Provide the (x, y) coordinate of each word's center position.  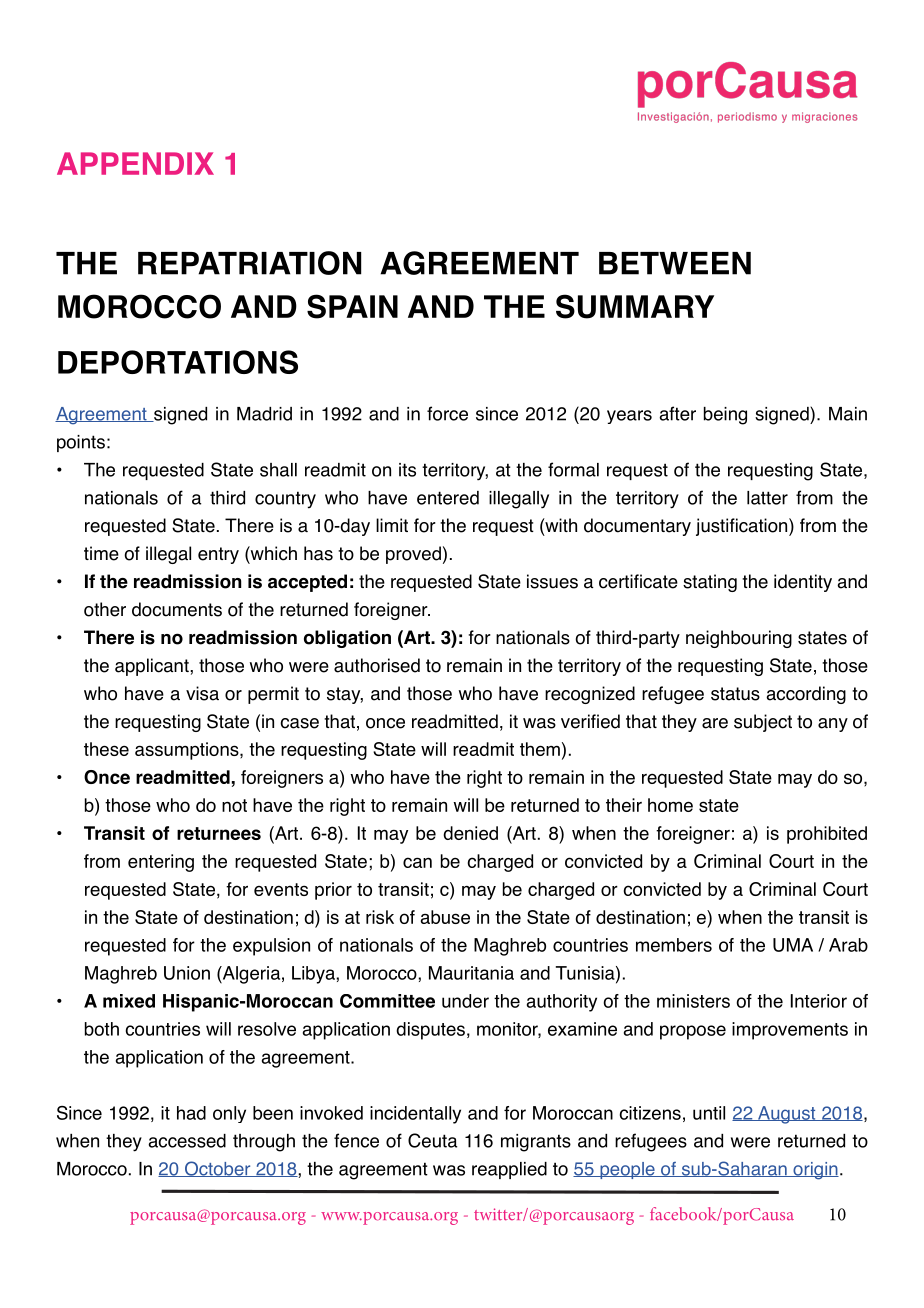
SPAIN (352, 306)
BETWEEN (675, 263)
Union (187, 973)
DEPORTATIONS (178, 362)
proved (413, 555)
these (106, 749)
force (447, 413)
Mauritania (471, 973)
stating (710, 583)
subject (763, 723)
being (725, 416)
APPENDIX (135, 163)
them (540, 749)
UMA (793, 945)
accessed (187, 1141)
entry (218, 555)
